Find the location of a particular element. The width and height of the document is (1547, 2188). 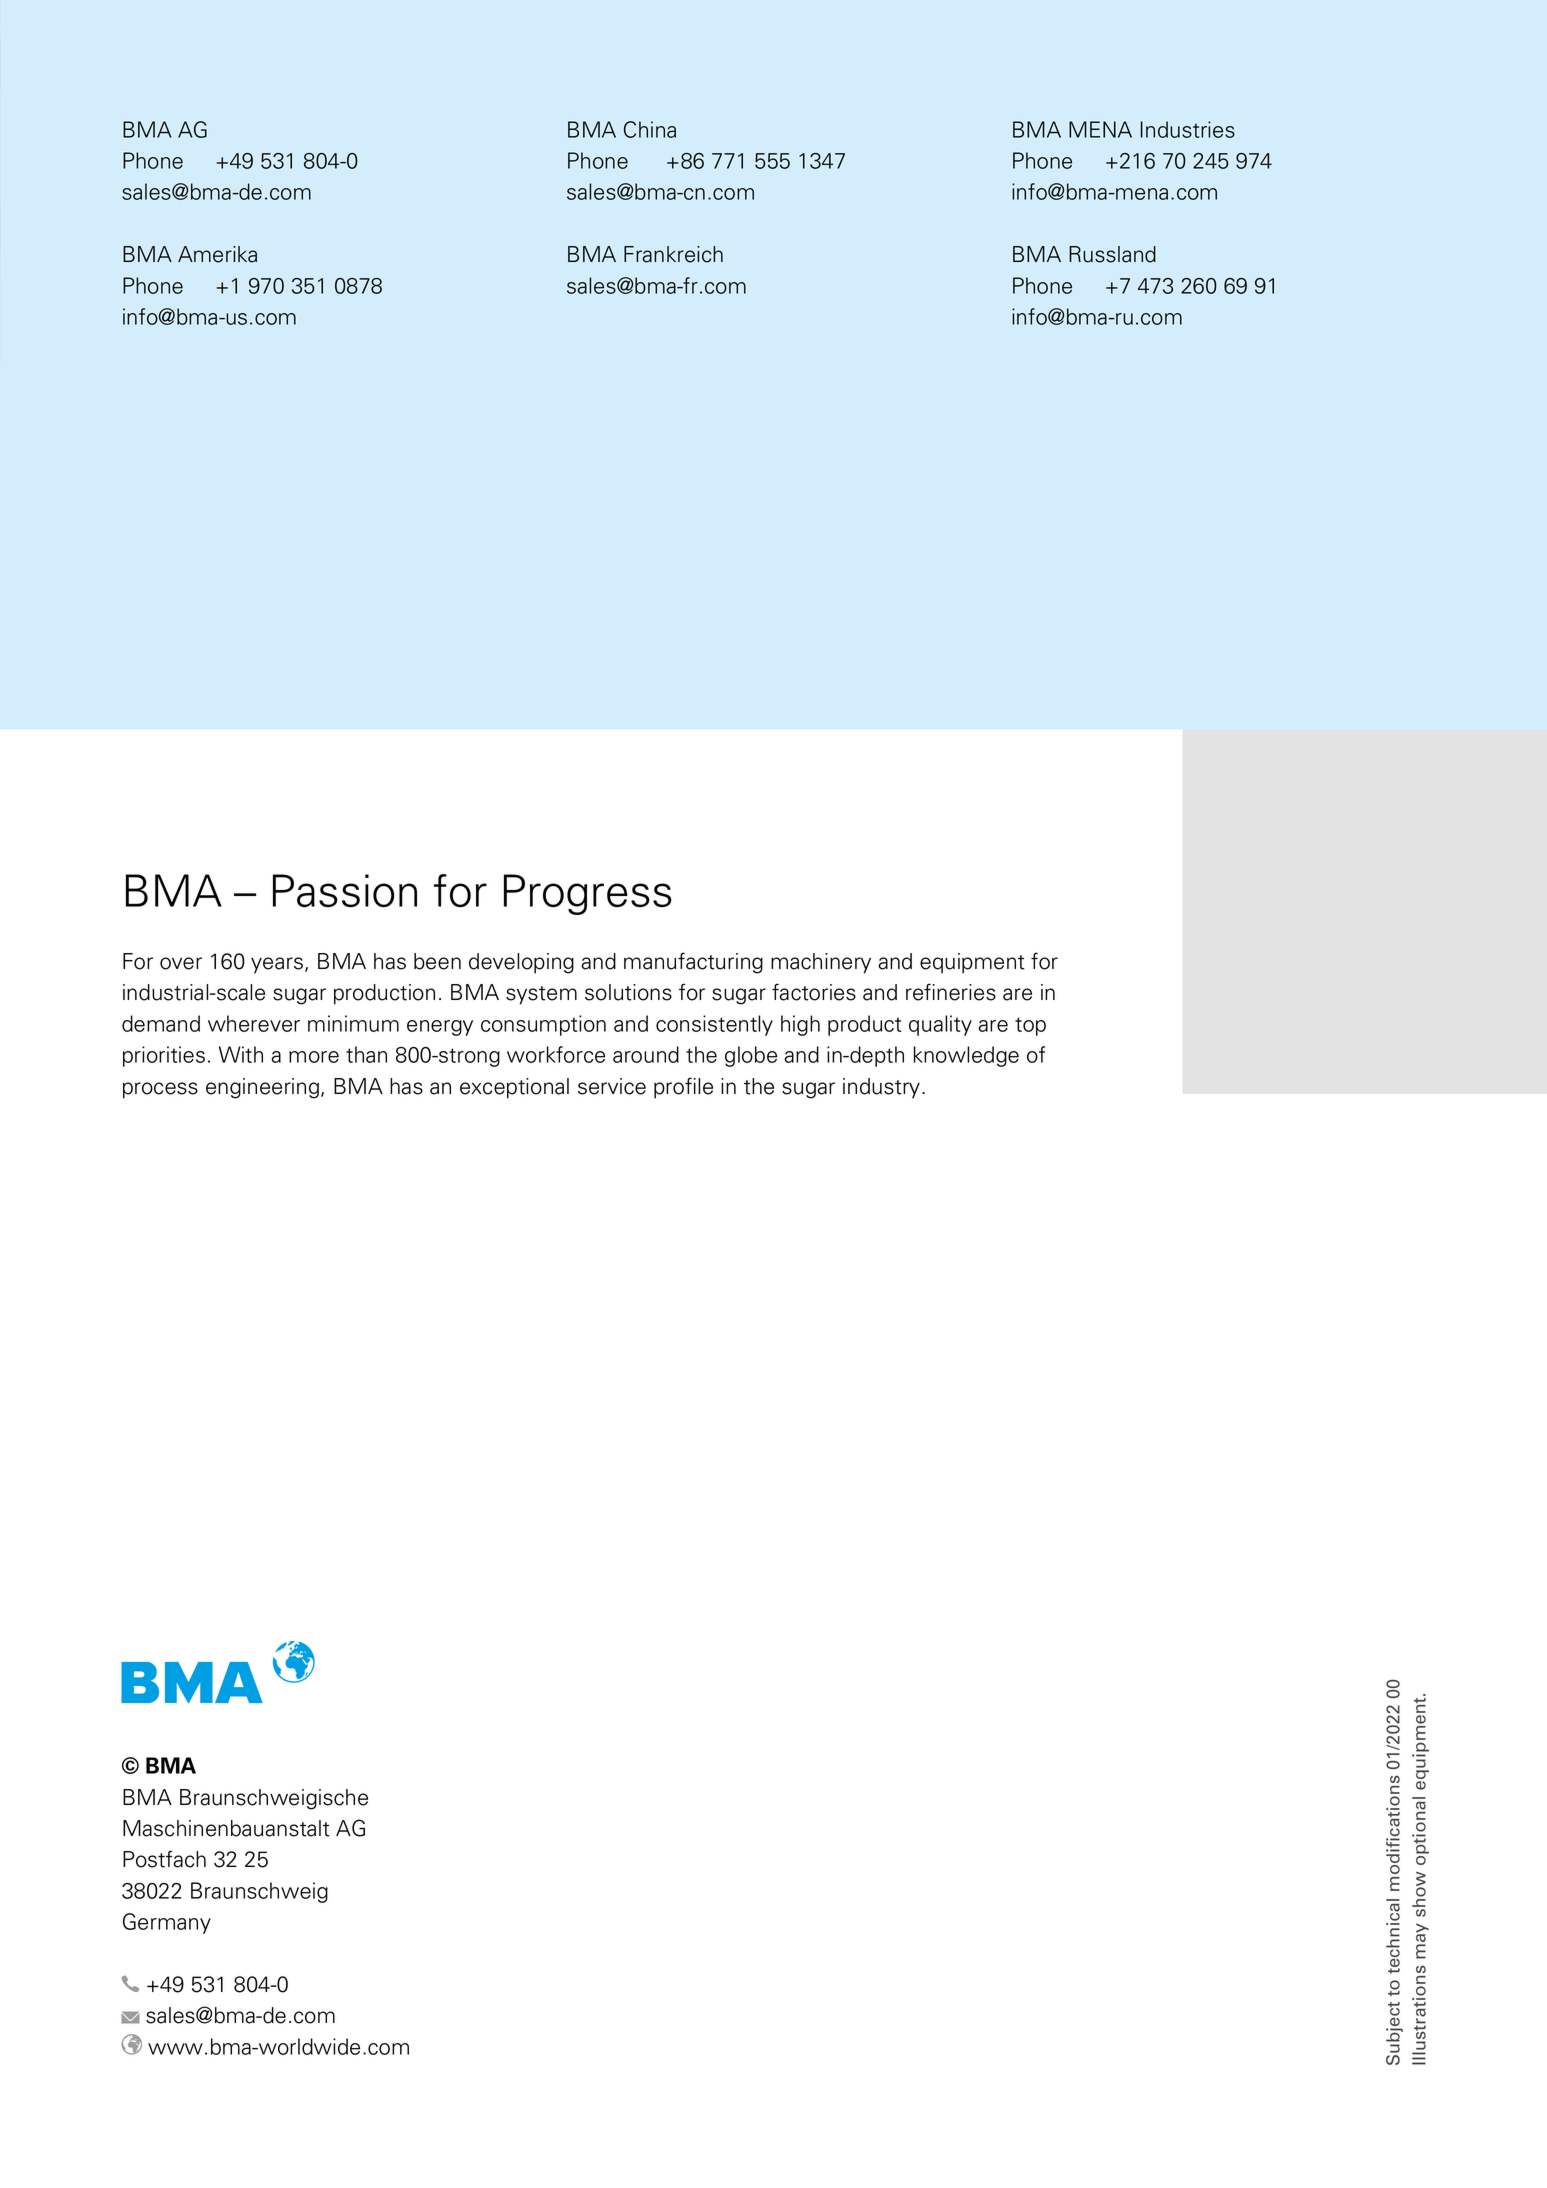

Amerika is located at coordinates (217, 254).
